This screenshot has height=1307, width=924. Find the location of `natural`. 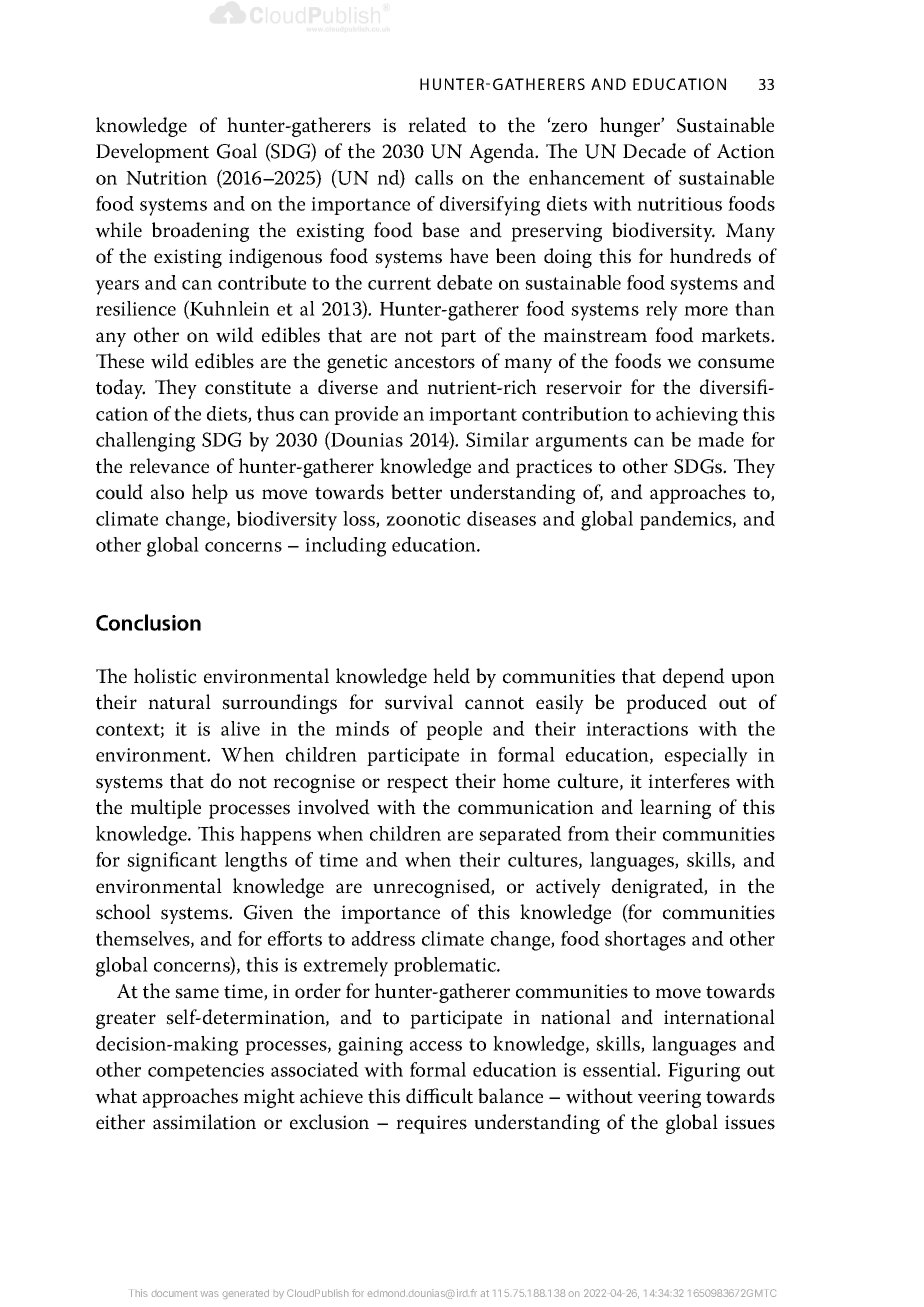

natural is located at coordinates (179, 702).
